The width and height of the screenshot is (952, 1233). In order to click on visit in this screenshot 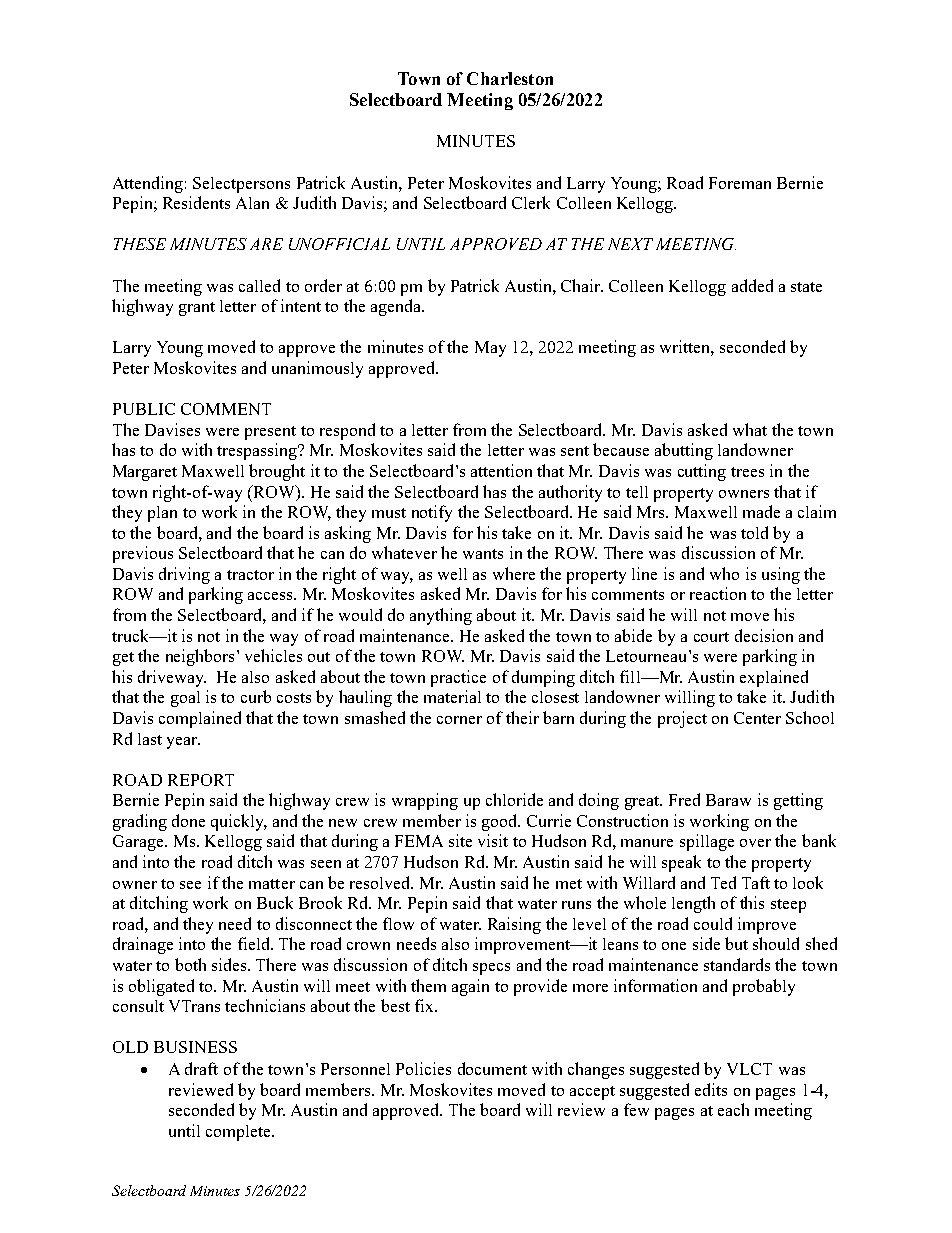, I will do `click(493, 840)`.
